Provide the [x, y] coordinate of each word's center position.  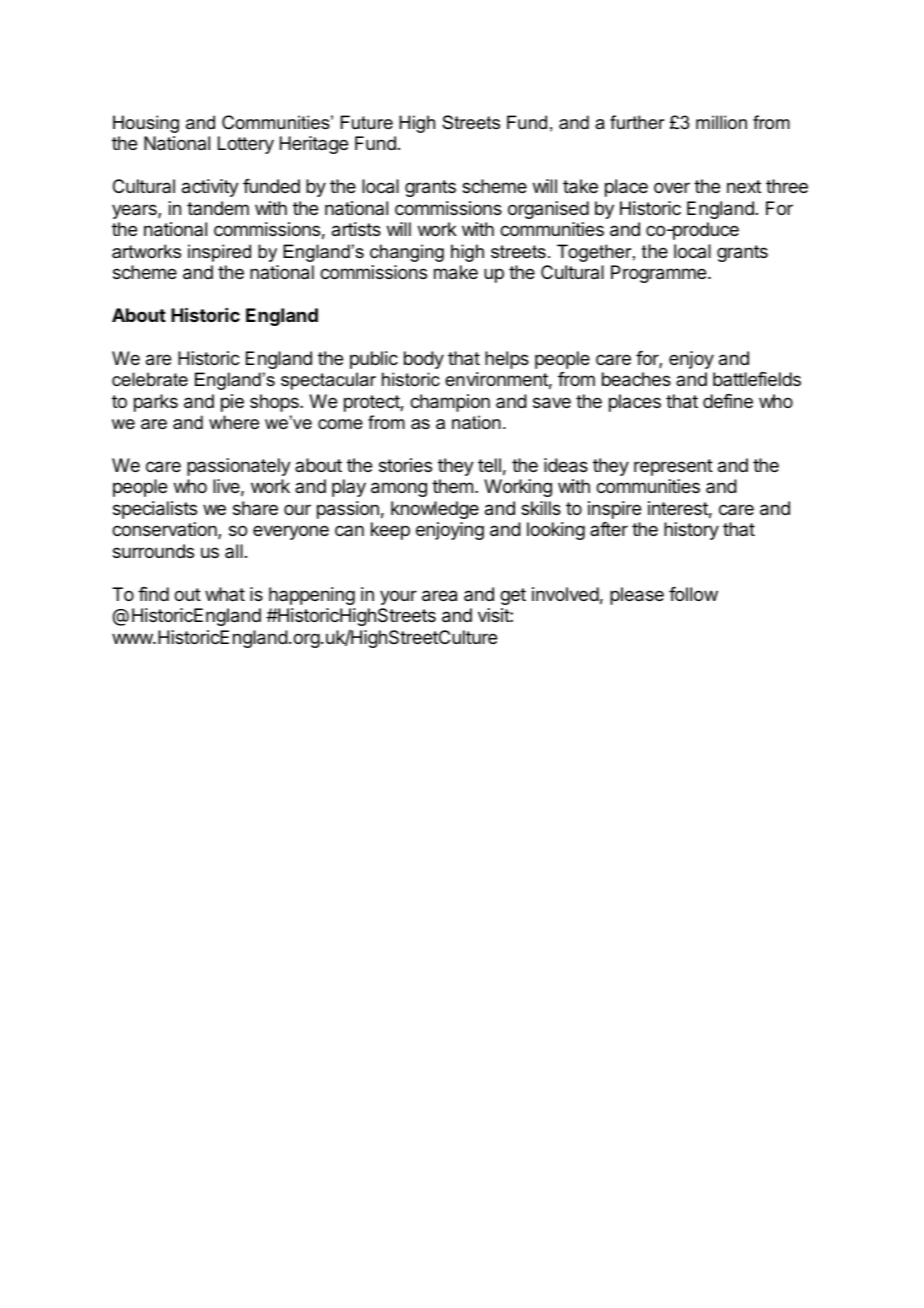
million [721, 122]
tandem [218, 208]
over [672, 187]
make [456, 272]
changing [407, 253]
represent [673, 467]
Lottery [246, 145]
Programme [658, 274]
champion [450, 403]
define [728, 401]
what [225, 594]
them [452, 486]
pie [232, 403]
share [255, 508]
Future [366, 122]
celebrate [150, 379]
